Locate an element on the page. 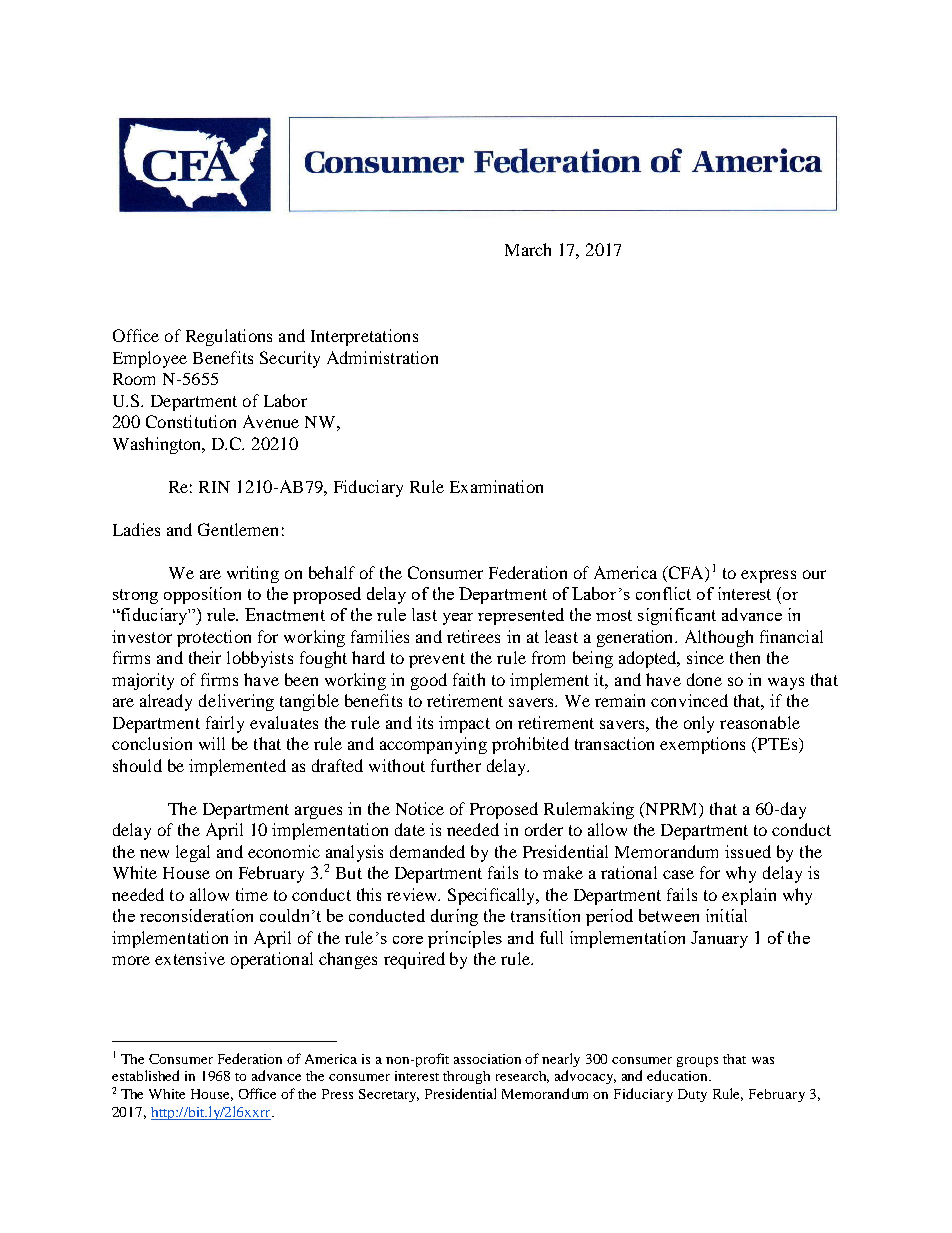  Administration is located at coordinates (382, 357).
